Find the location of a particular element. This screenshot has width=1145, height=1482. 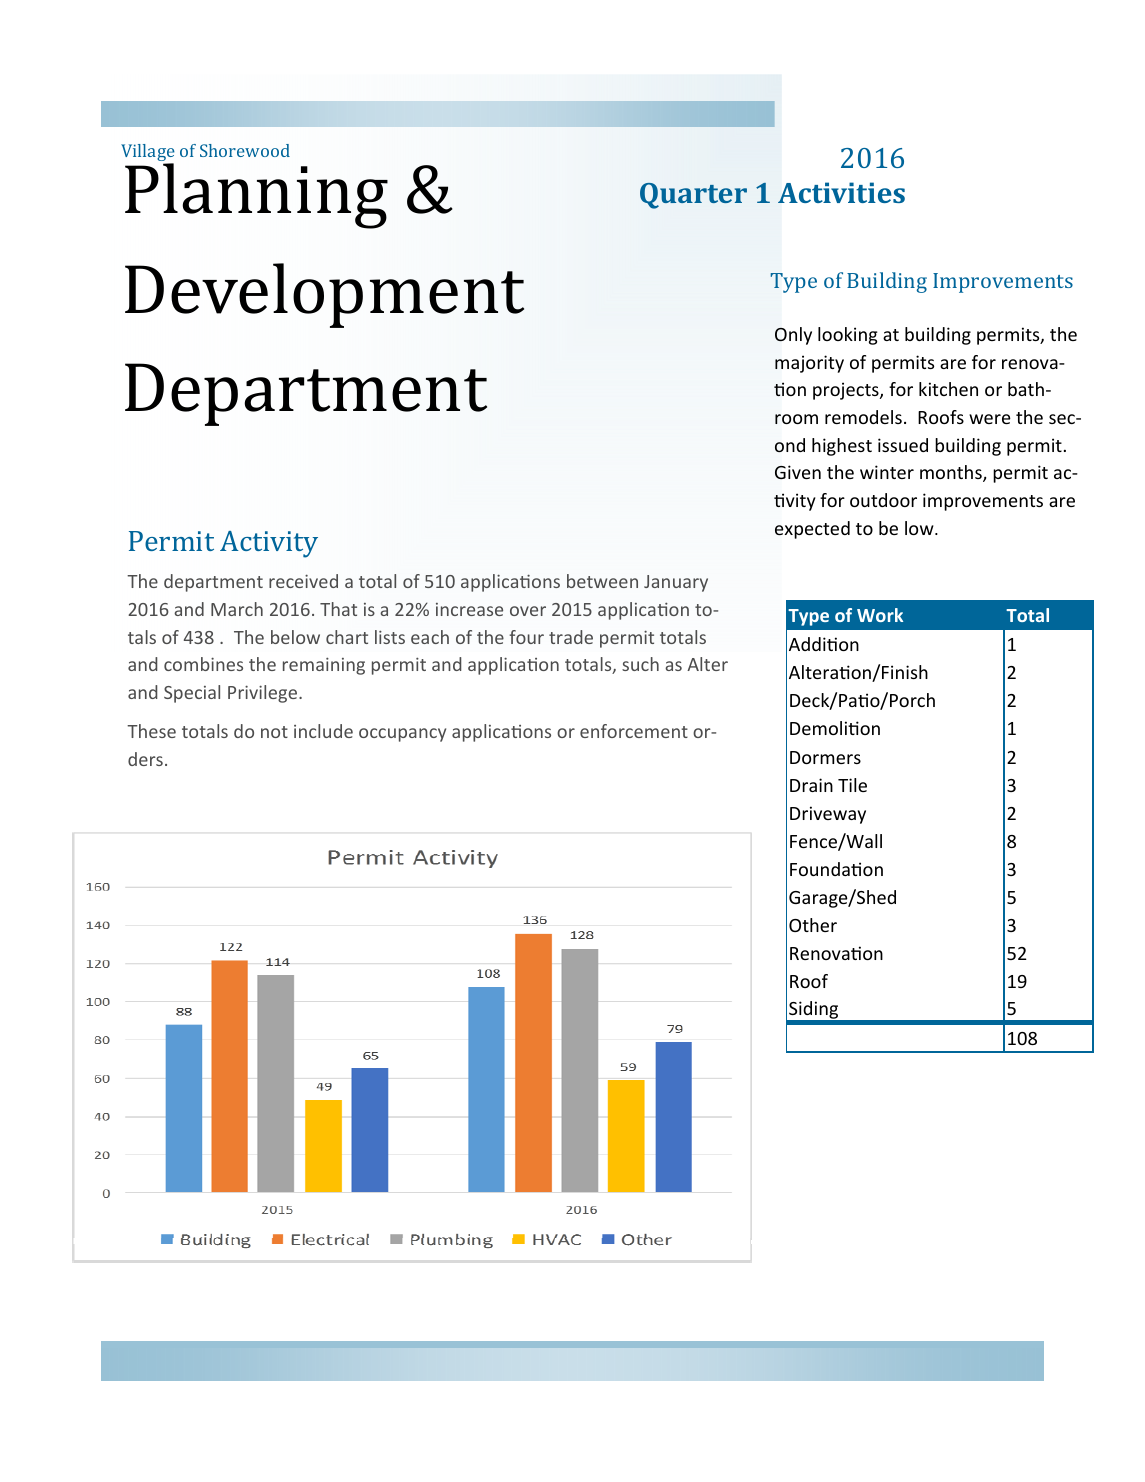

between is located at coordinates (602, 581).
